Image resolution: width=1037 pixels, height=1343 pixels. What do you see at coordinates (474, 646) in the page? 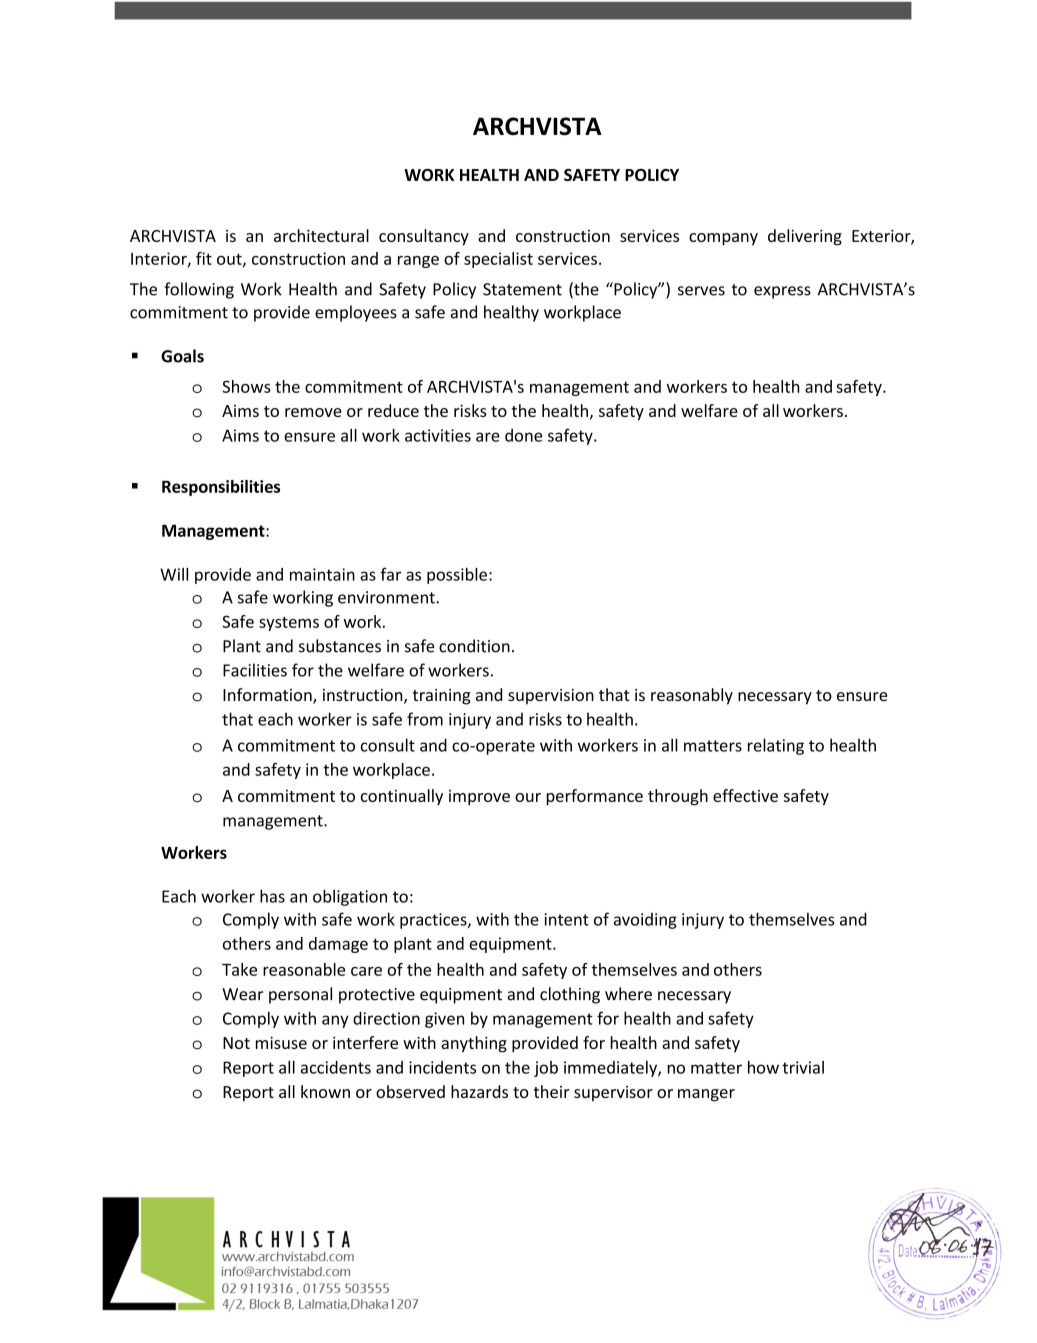
I see `condition` at bounding box center [474, 646].
